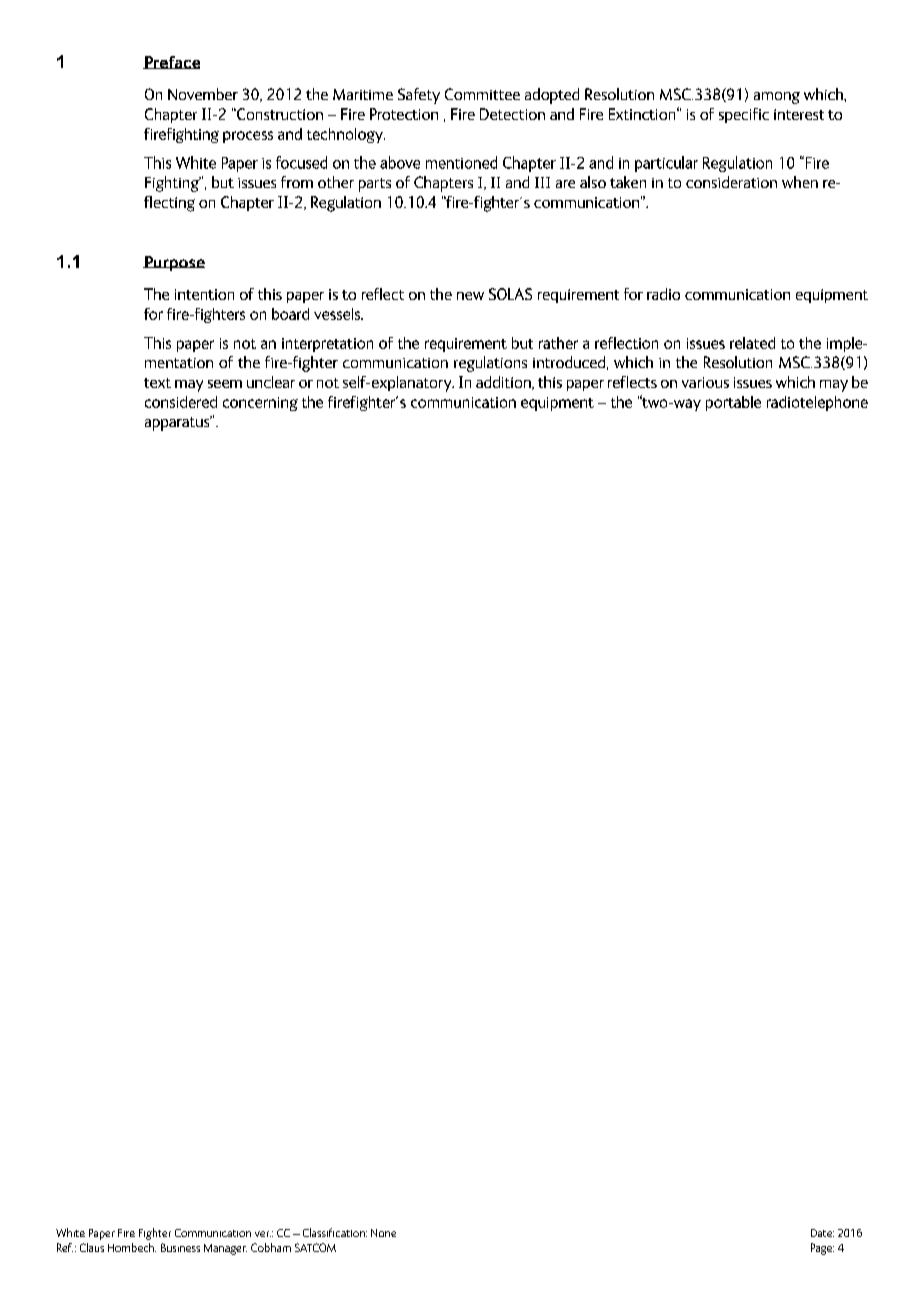  What do you see at coordinates (504, 383) in the screenshot?
I see `addition` at bounding box center [504, 383].
